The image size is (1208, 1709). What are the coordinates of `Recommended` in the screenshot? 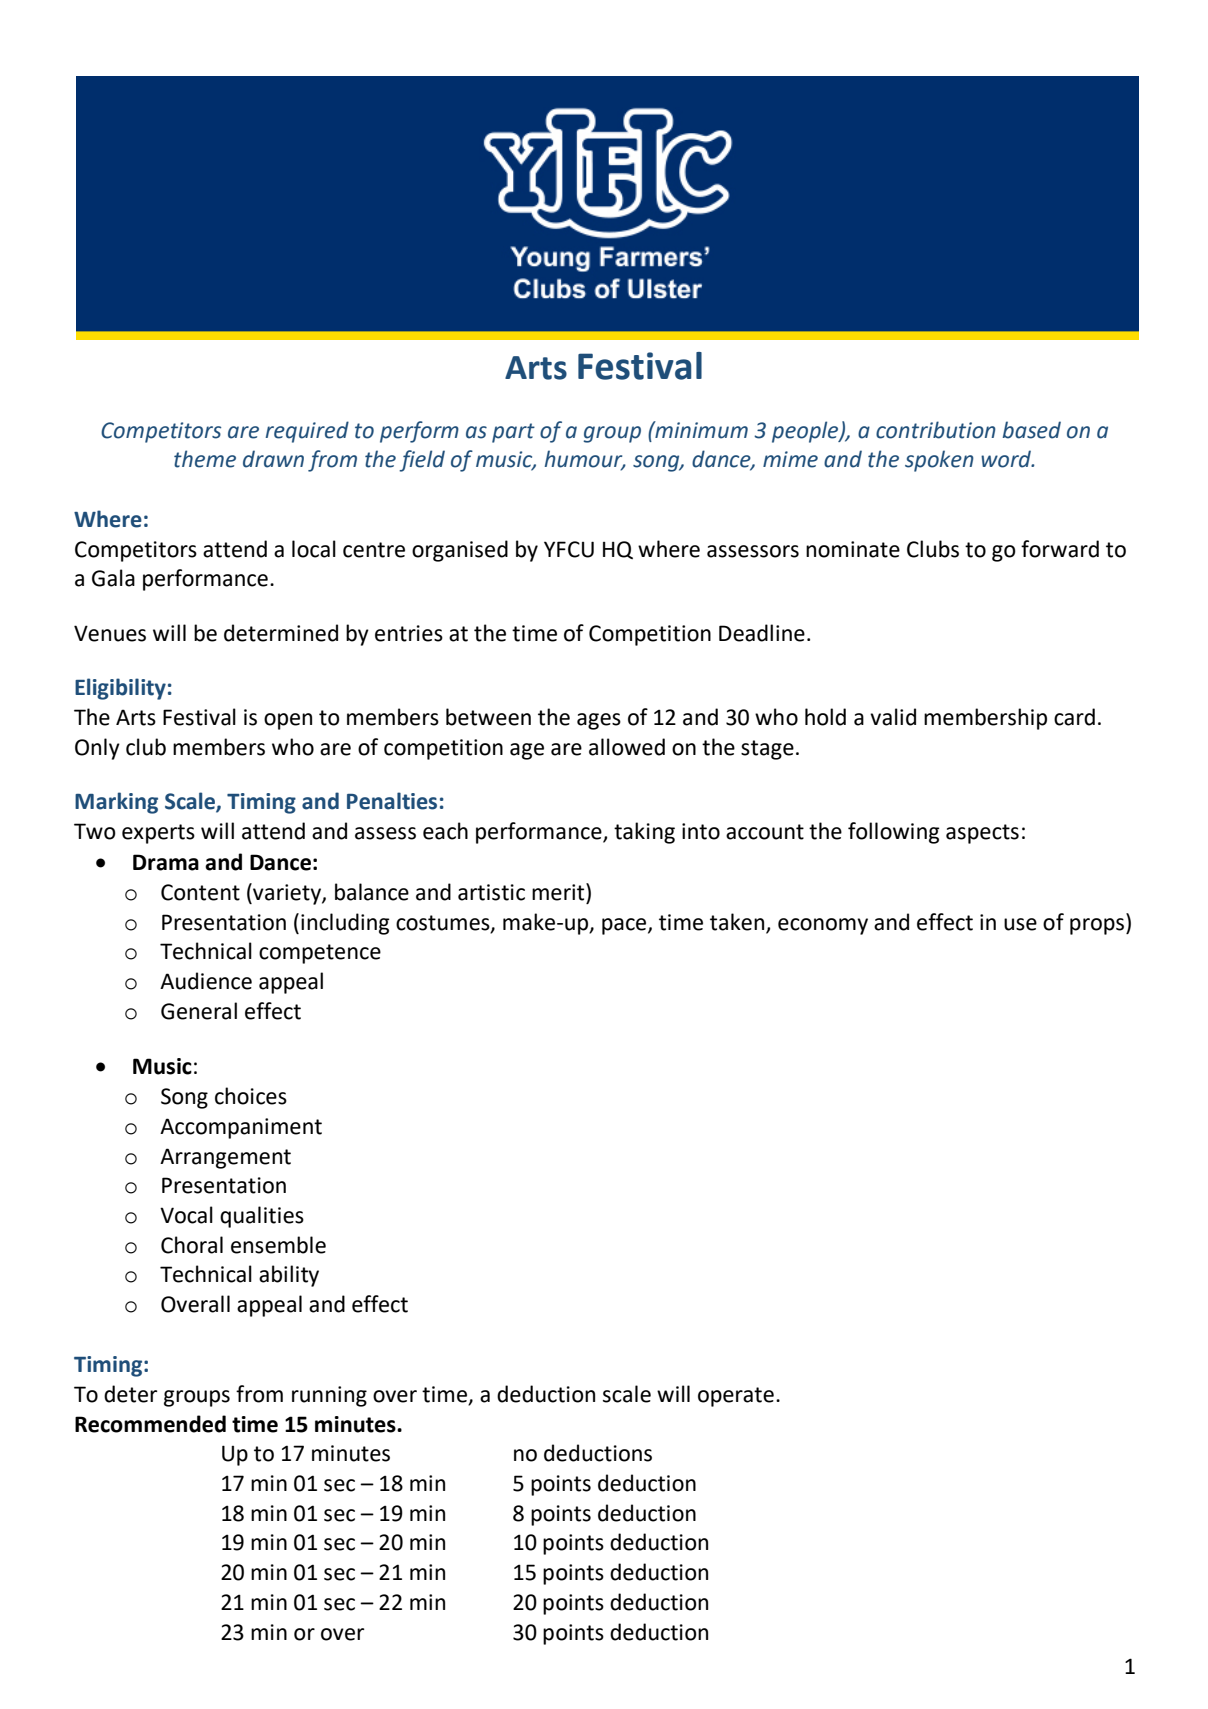 It's located at (150, 1424).
